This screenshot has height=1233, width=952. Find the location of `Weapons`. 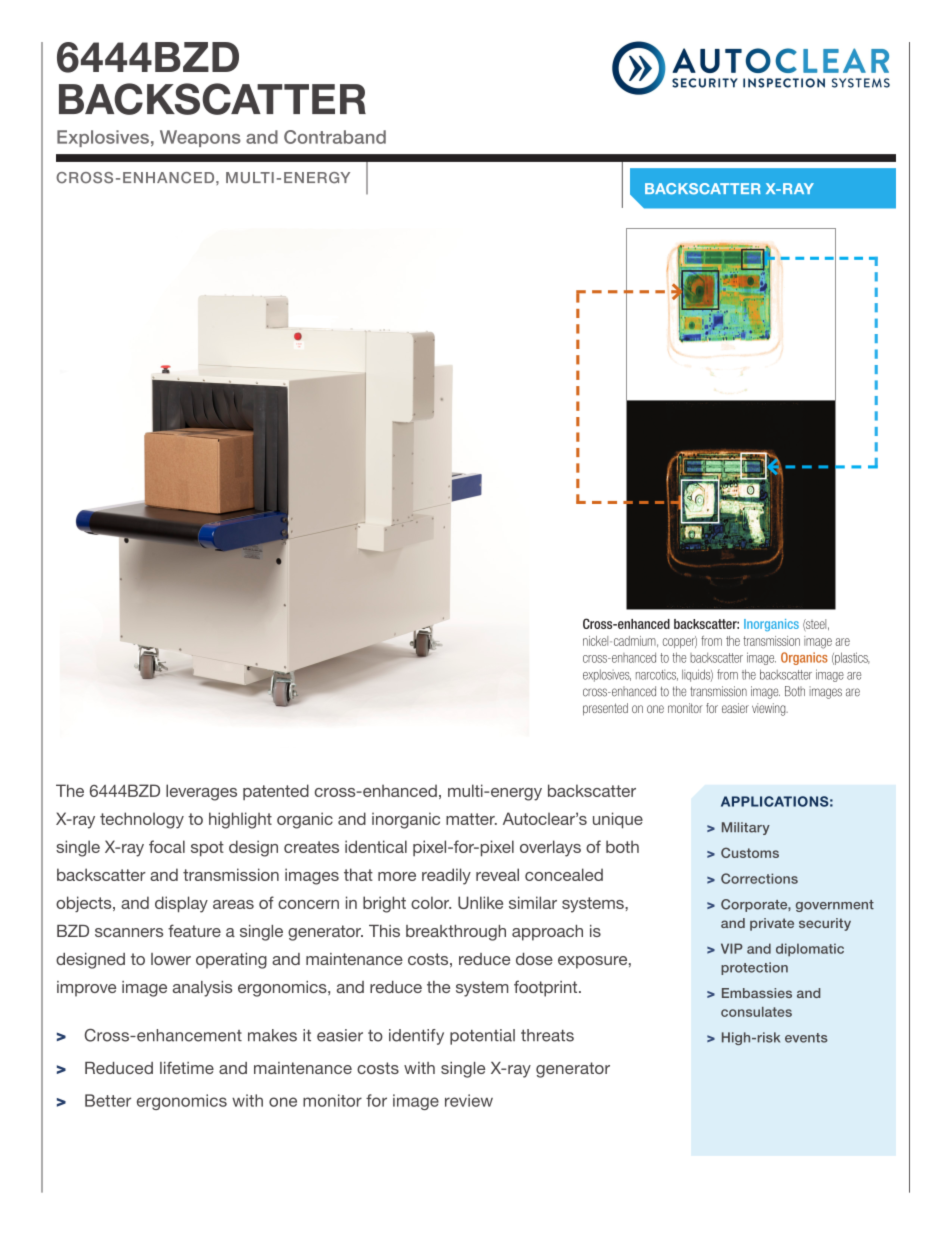

Weapons is located at coordinates (200, 138).
